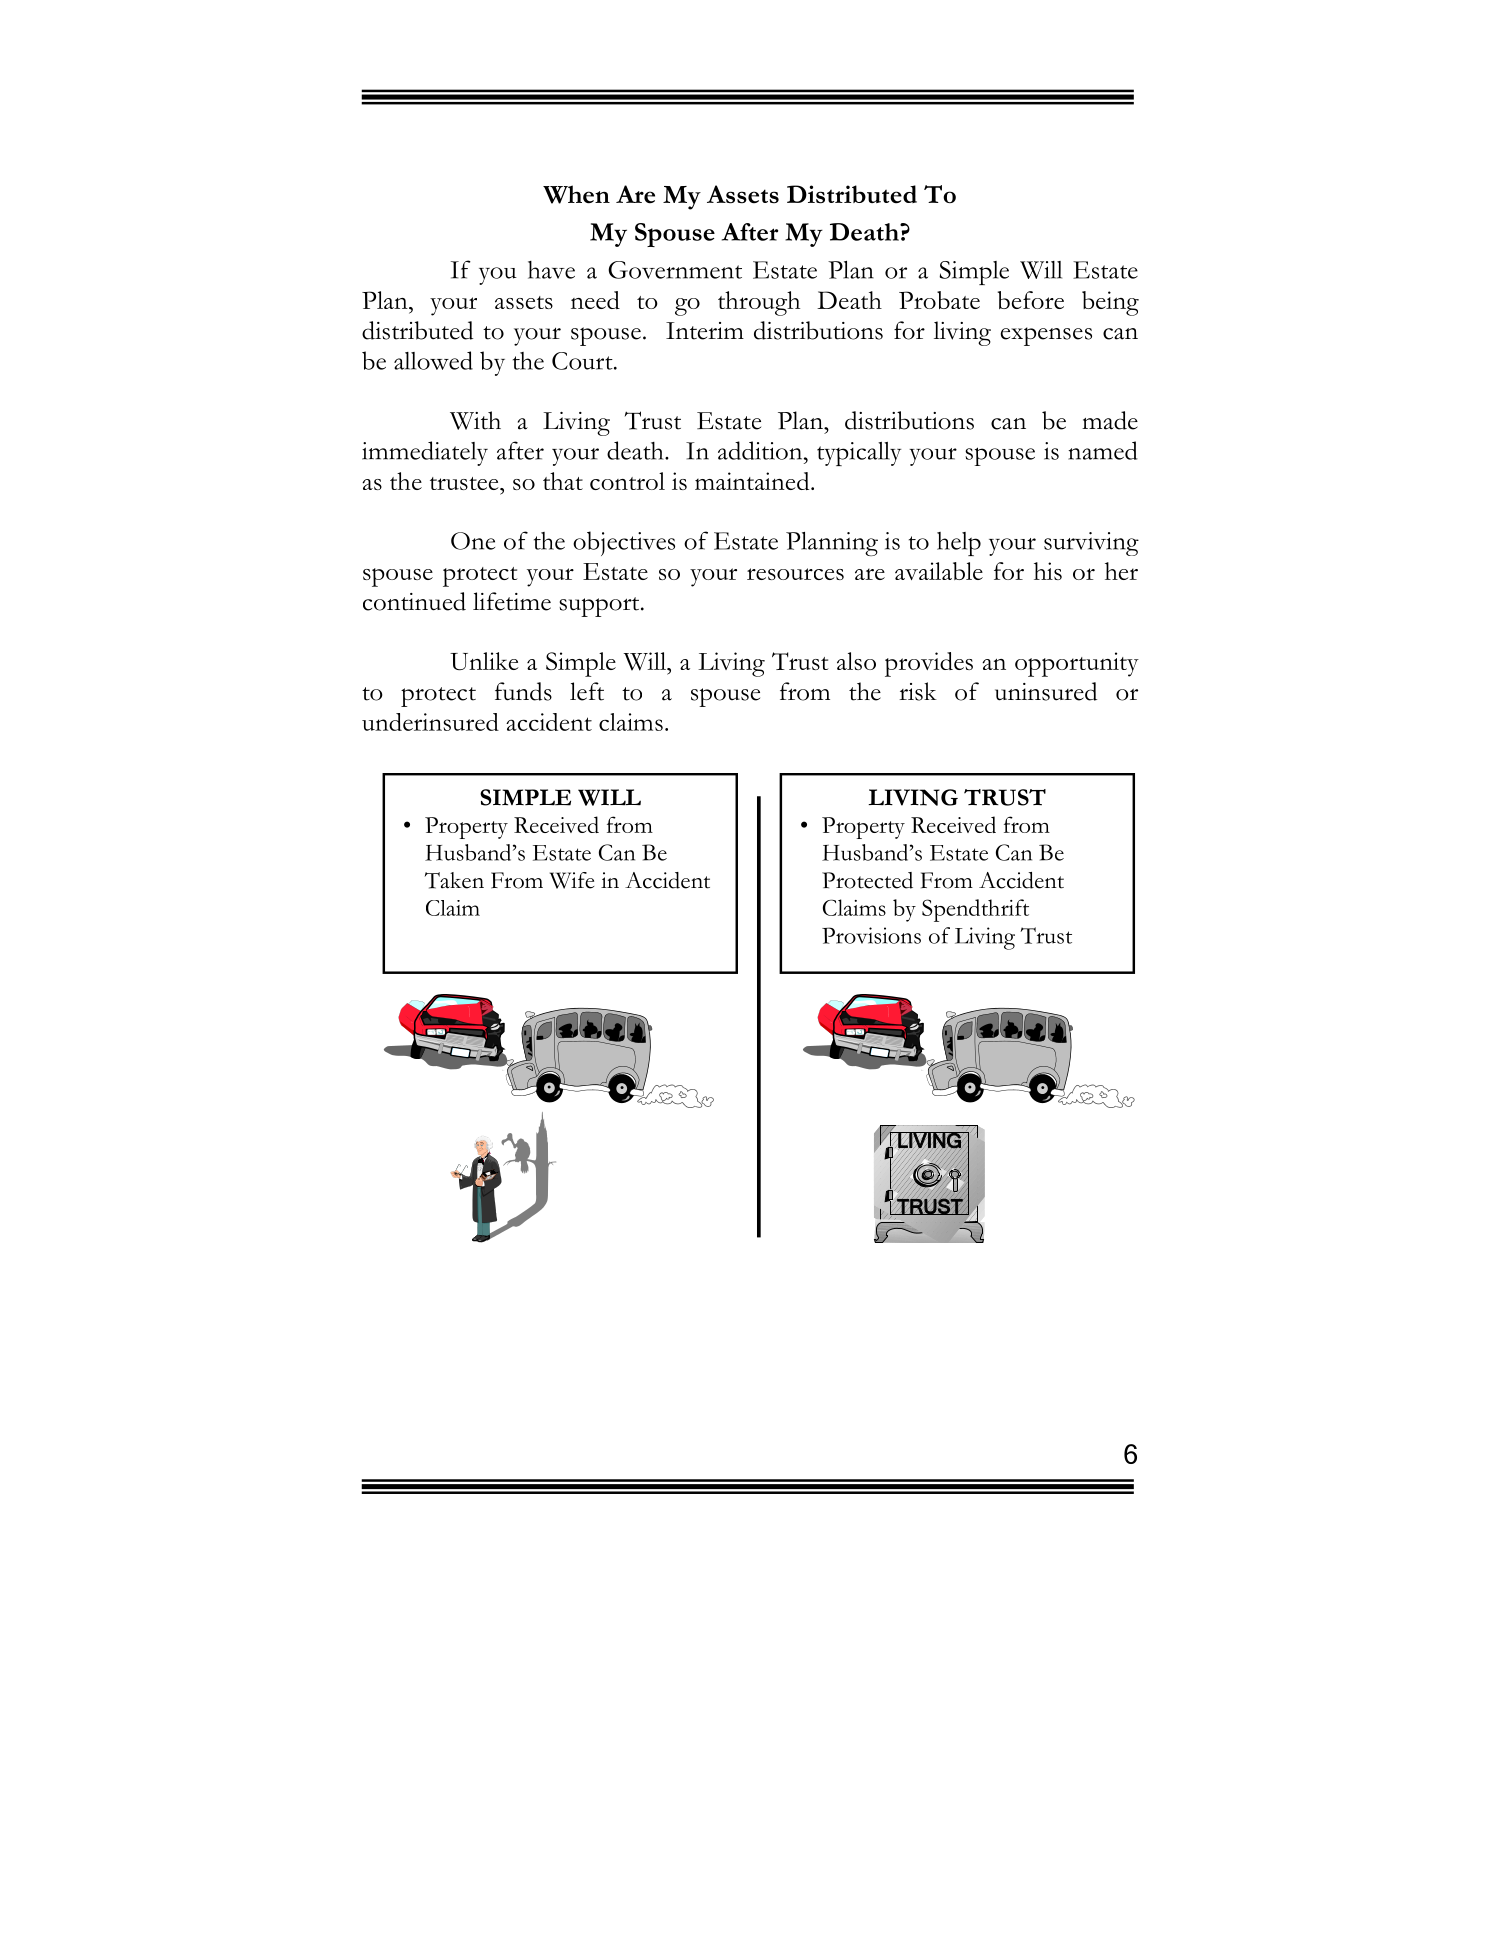 The height and width of the page is (1941, 1500). I want to click on Spendthrift, so click(975, 910).
